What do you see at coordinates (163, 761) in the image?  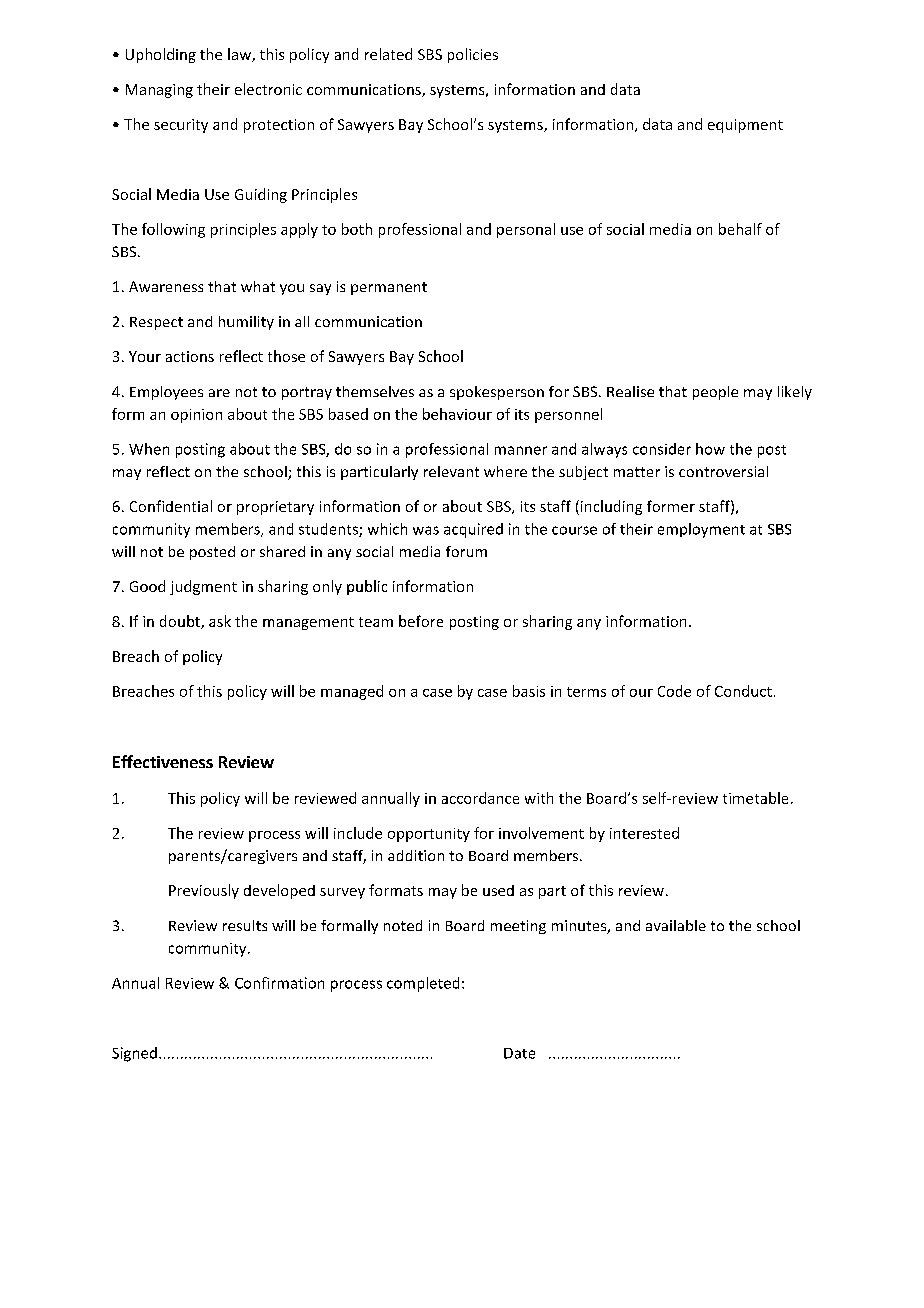 I see `Effectiveness` at bounding box center [163, 761].
